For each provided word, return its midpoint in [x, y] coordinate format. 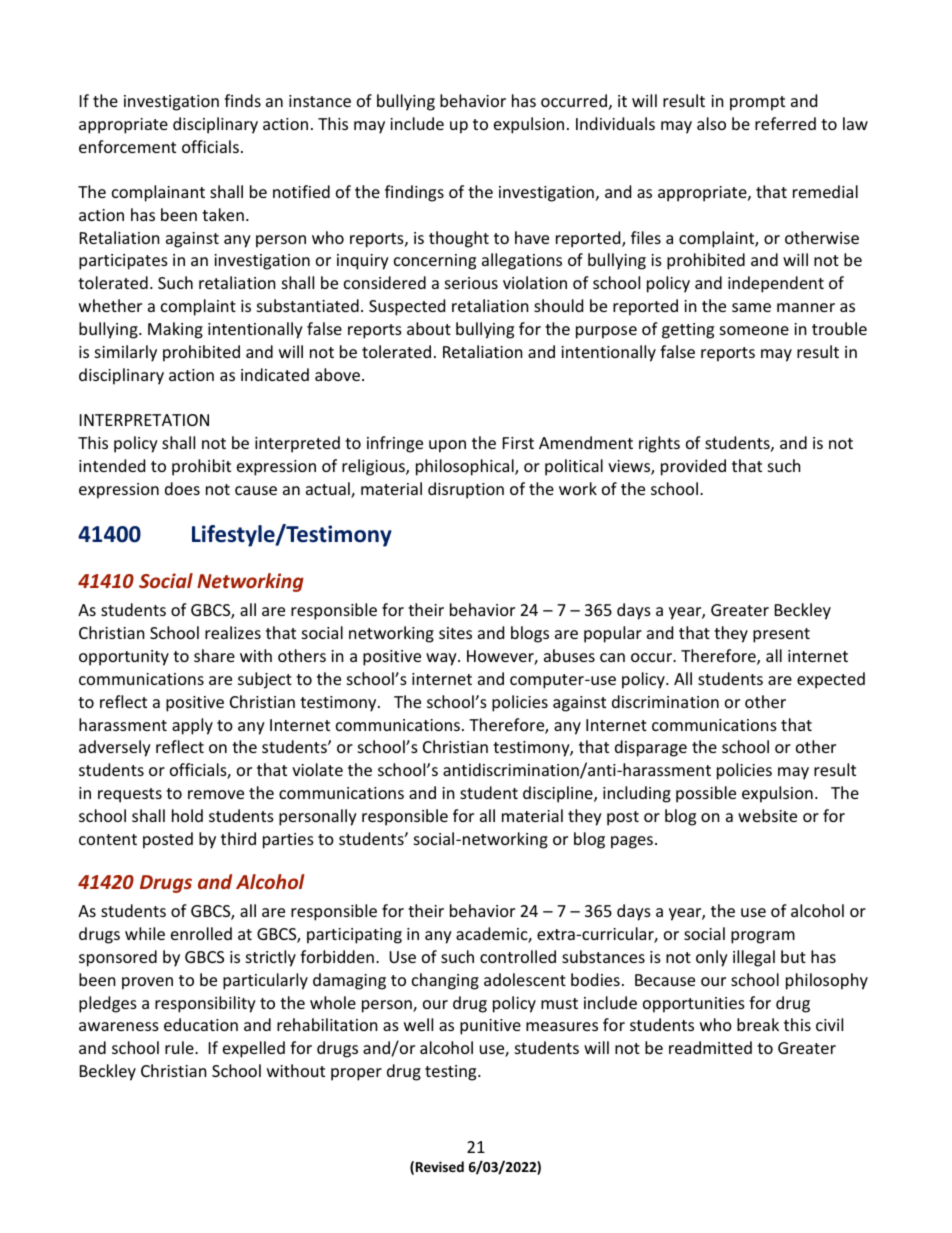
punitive [490, 1027]
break [758, 1024]
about [429, 328]
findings [414, 193]
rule [180, 1047]
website [767, 815]
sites [455, 633]
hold [187, 815]
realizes [233, 632]
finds [242, 100]
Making [175, 330]
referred [785, 123]
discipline [559, 794]
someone [754, 330]
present [781, 635]
